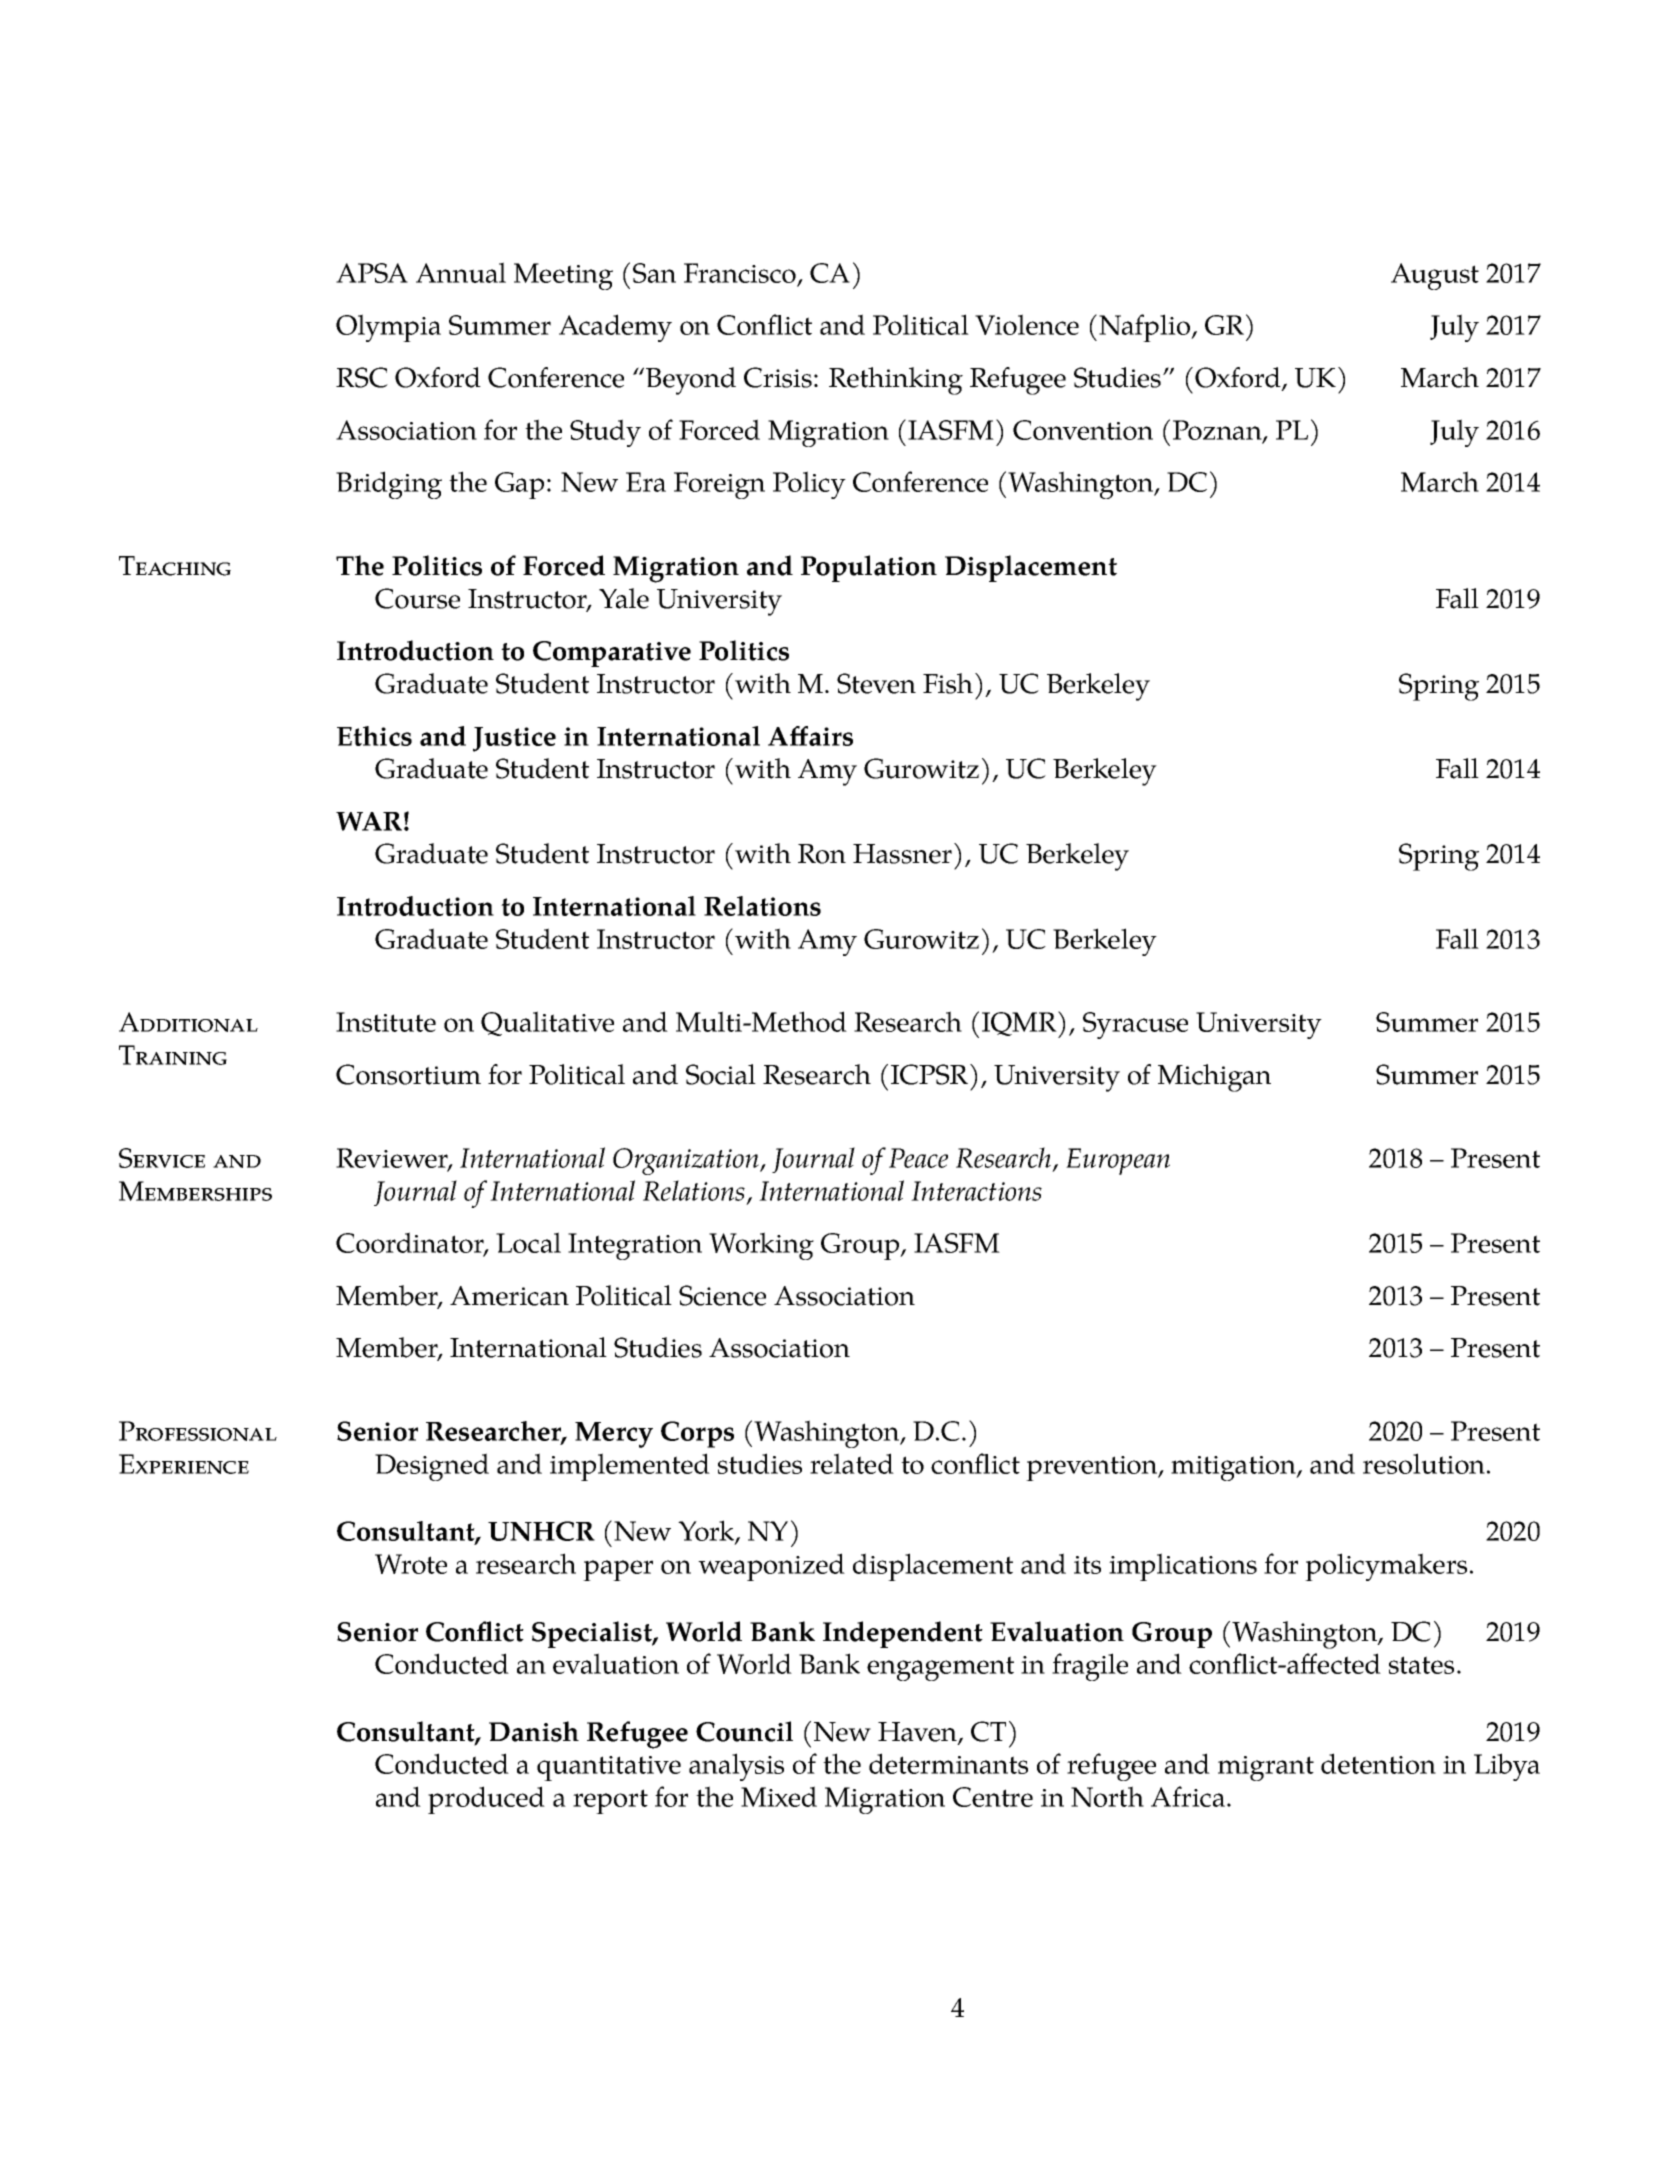  I want to click on Institute, so click(386, 1022).
